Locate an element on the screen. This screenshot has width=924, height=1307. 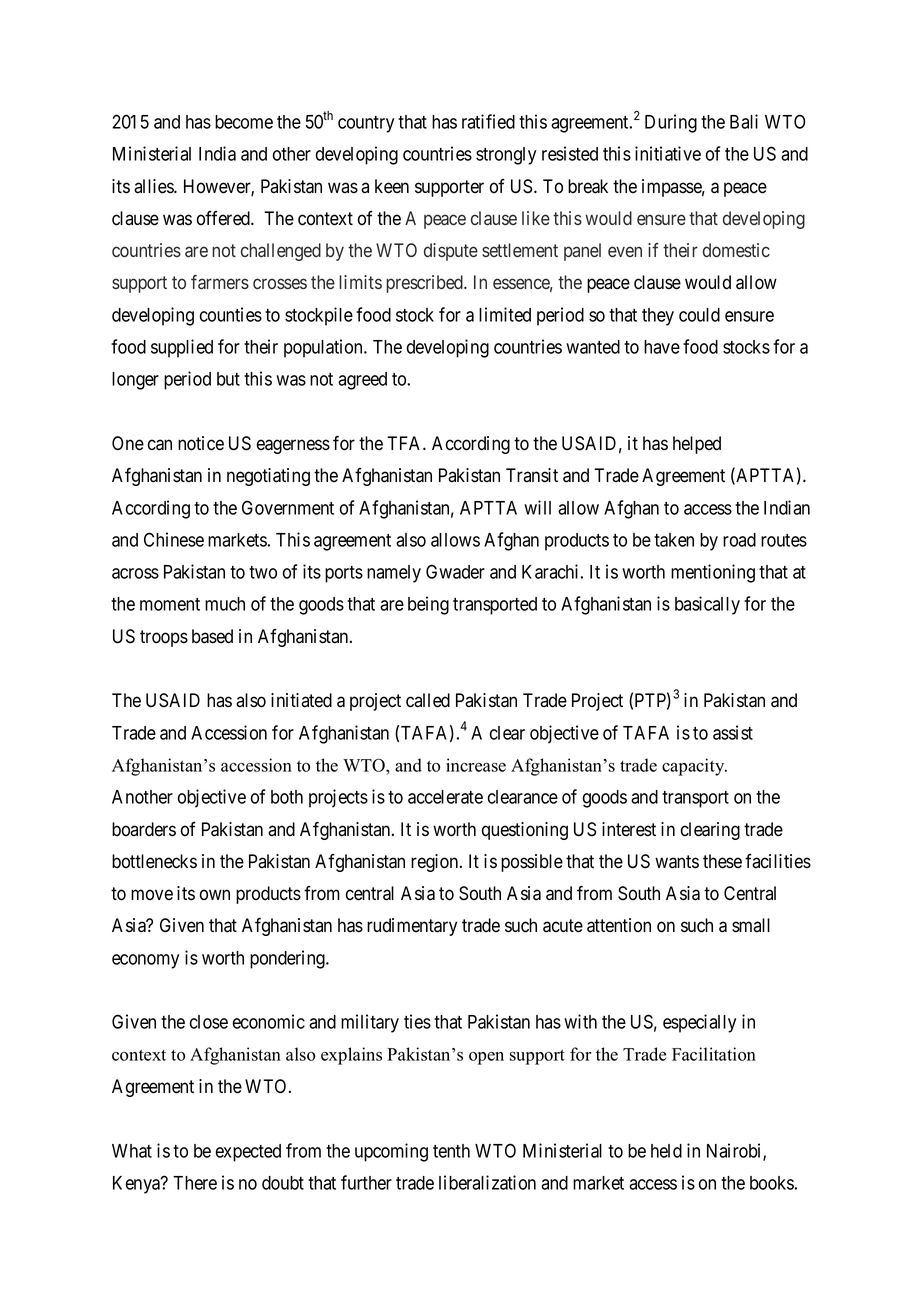
own is located at coordinates (215, 895).
